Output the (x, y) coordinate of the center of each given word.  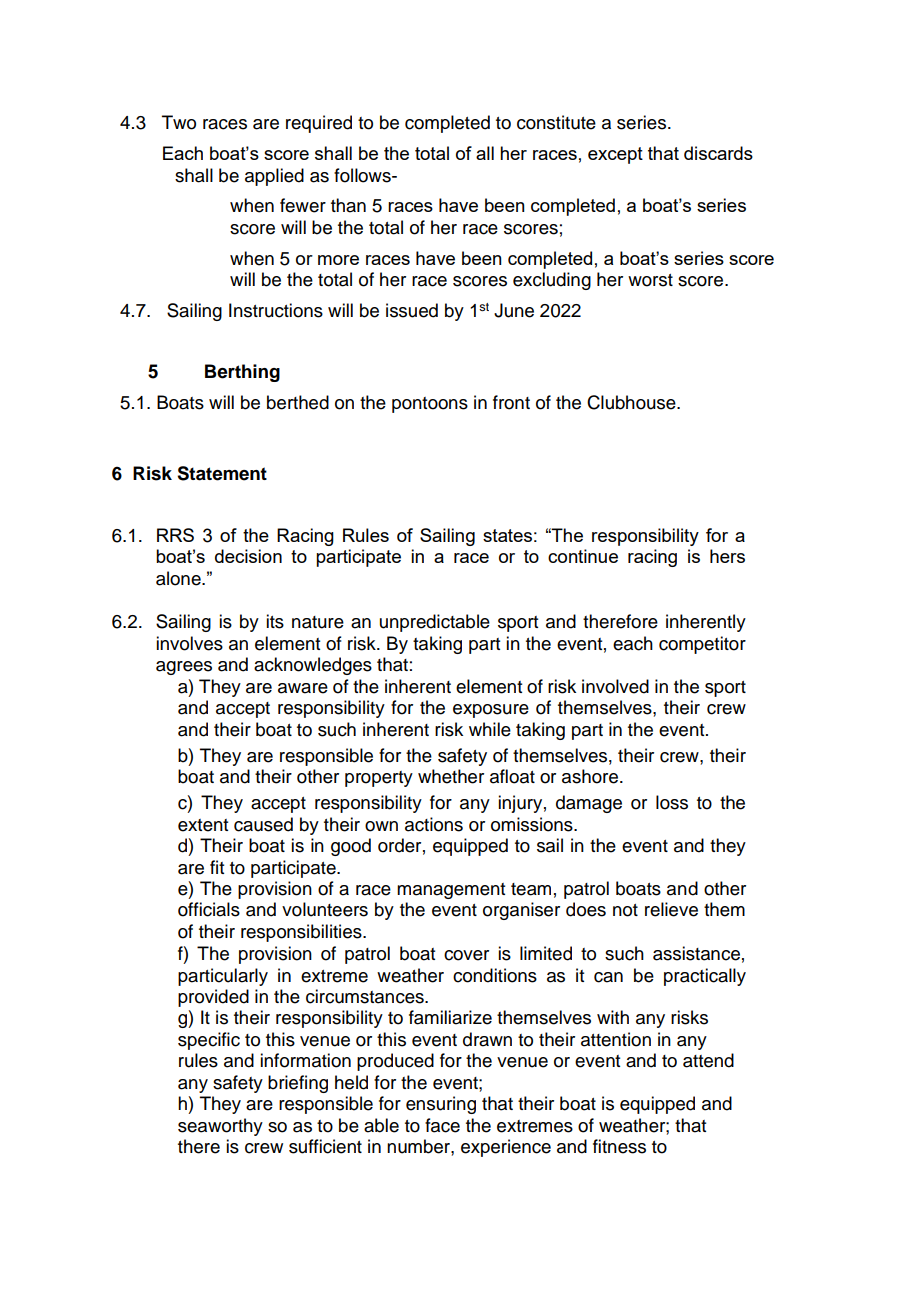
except (615, 155)
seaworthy (220, 1127)
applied (274, 177)
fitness (619, 1146)
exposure (491, 711)
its (275, 621)
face (442, 1125)
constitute (556, 122)
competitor (702, 645)
